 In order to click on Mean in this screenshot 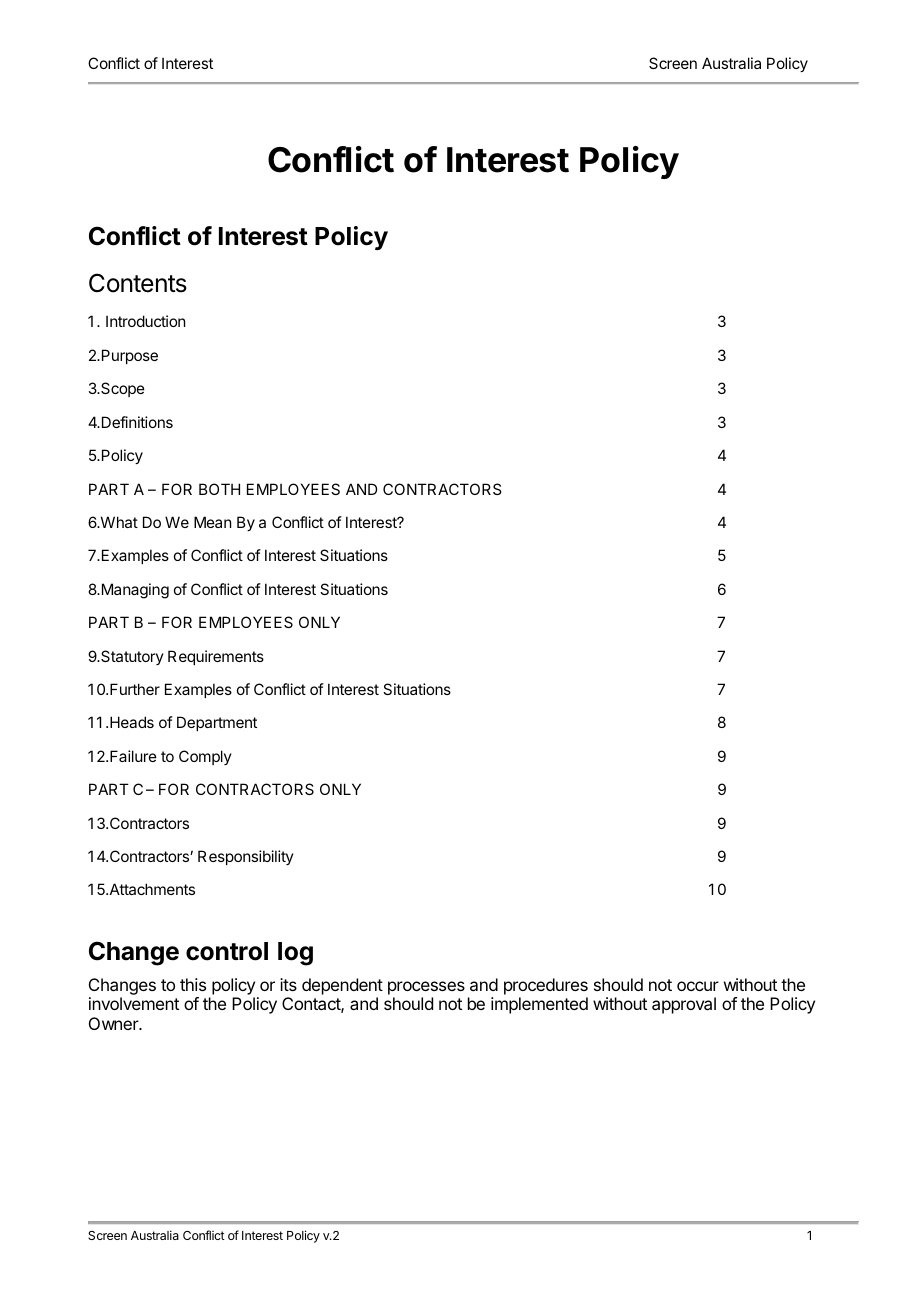, I will do `click(212, 522)`.
